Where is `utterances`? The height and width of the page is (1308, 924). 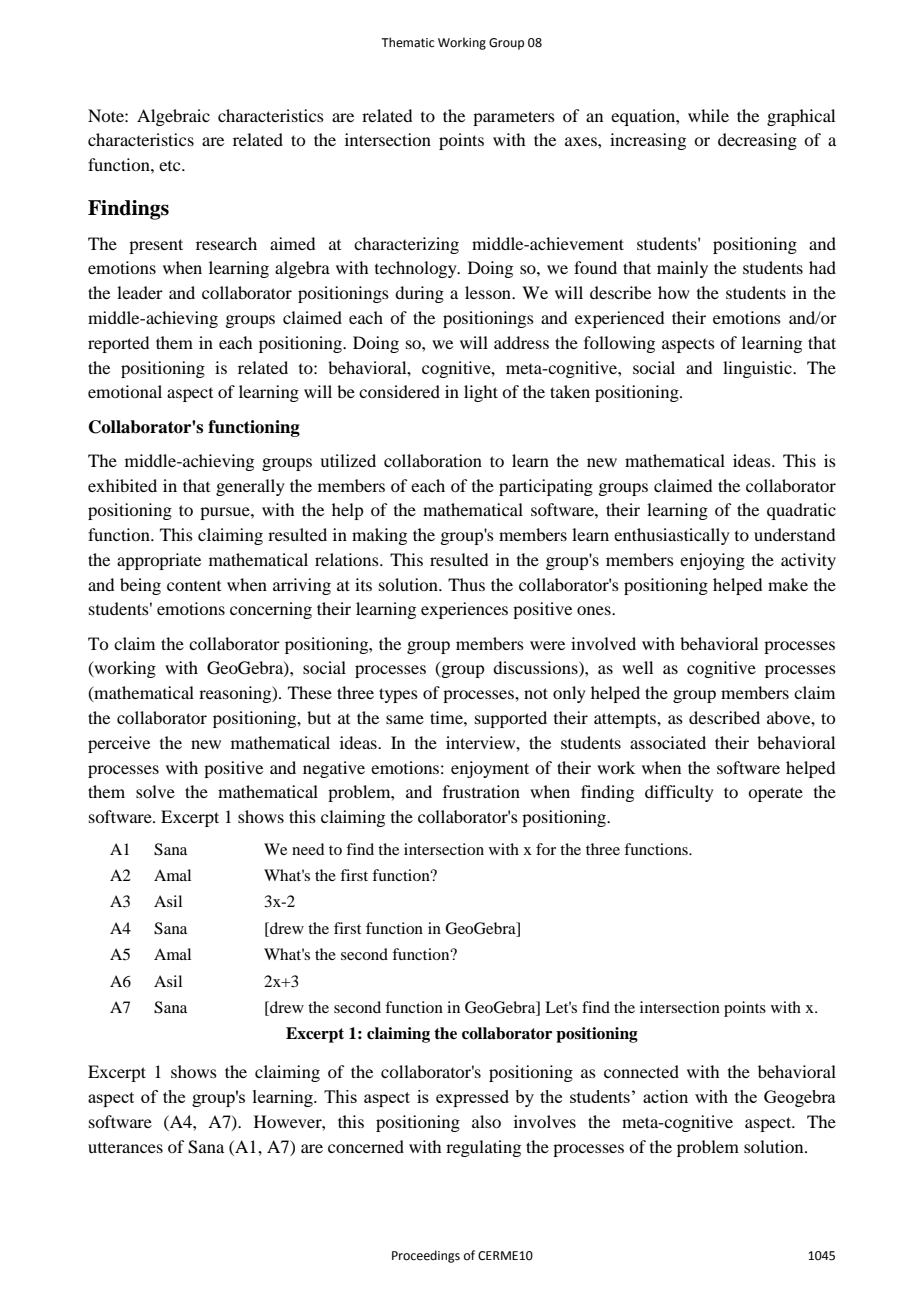 utterances is located at coordinates (125, 1148).
